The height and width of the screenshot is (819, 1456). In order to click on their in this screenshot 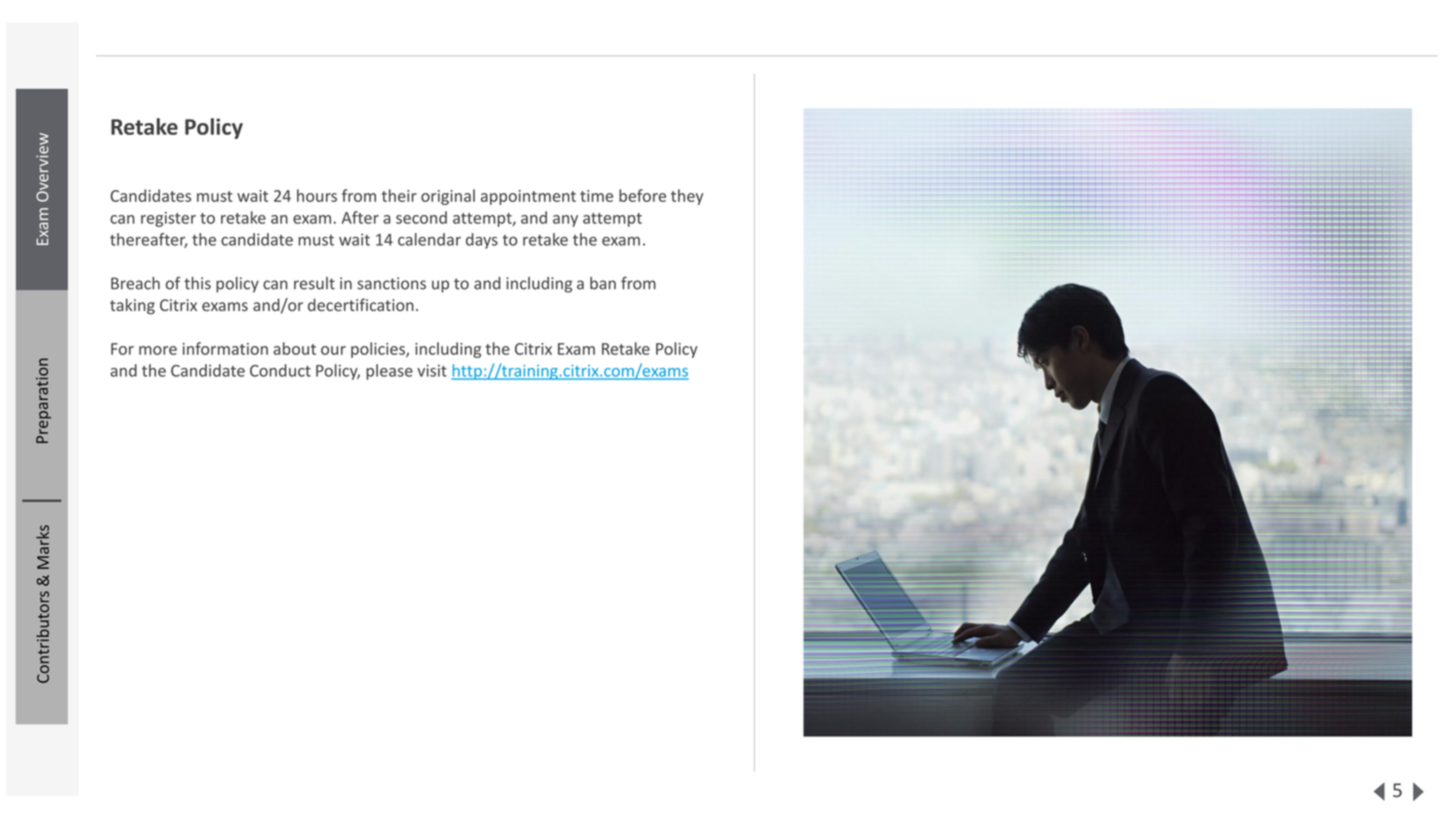, I will do `click(399, 195)`.
